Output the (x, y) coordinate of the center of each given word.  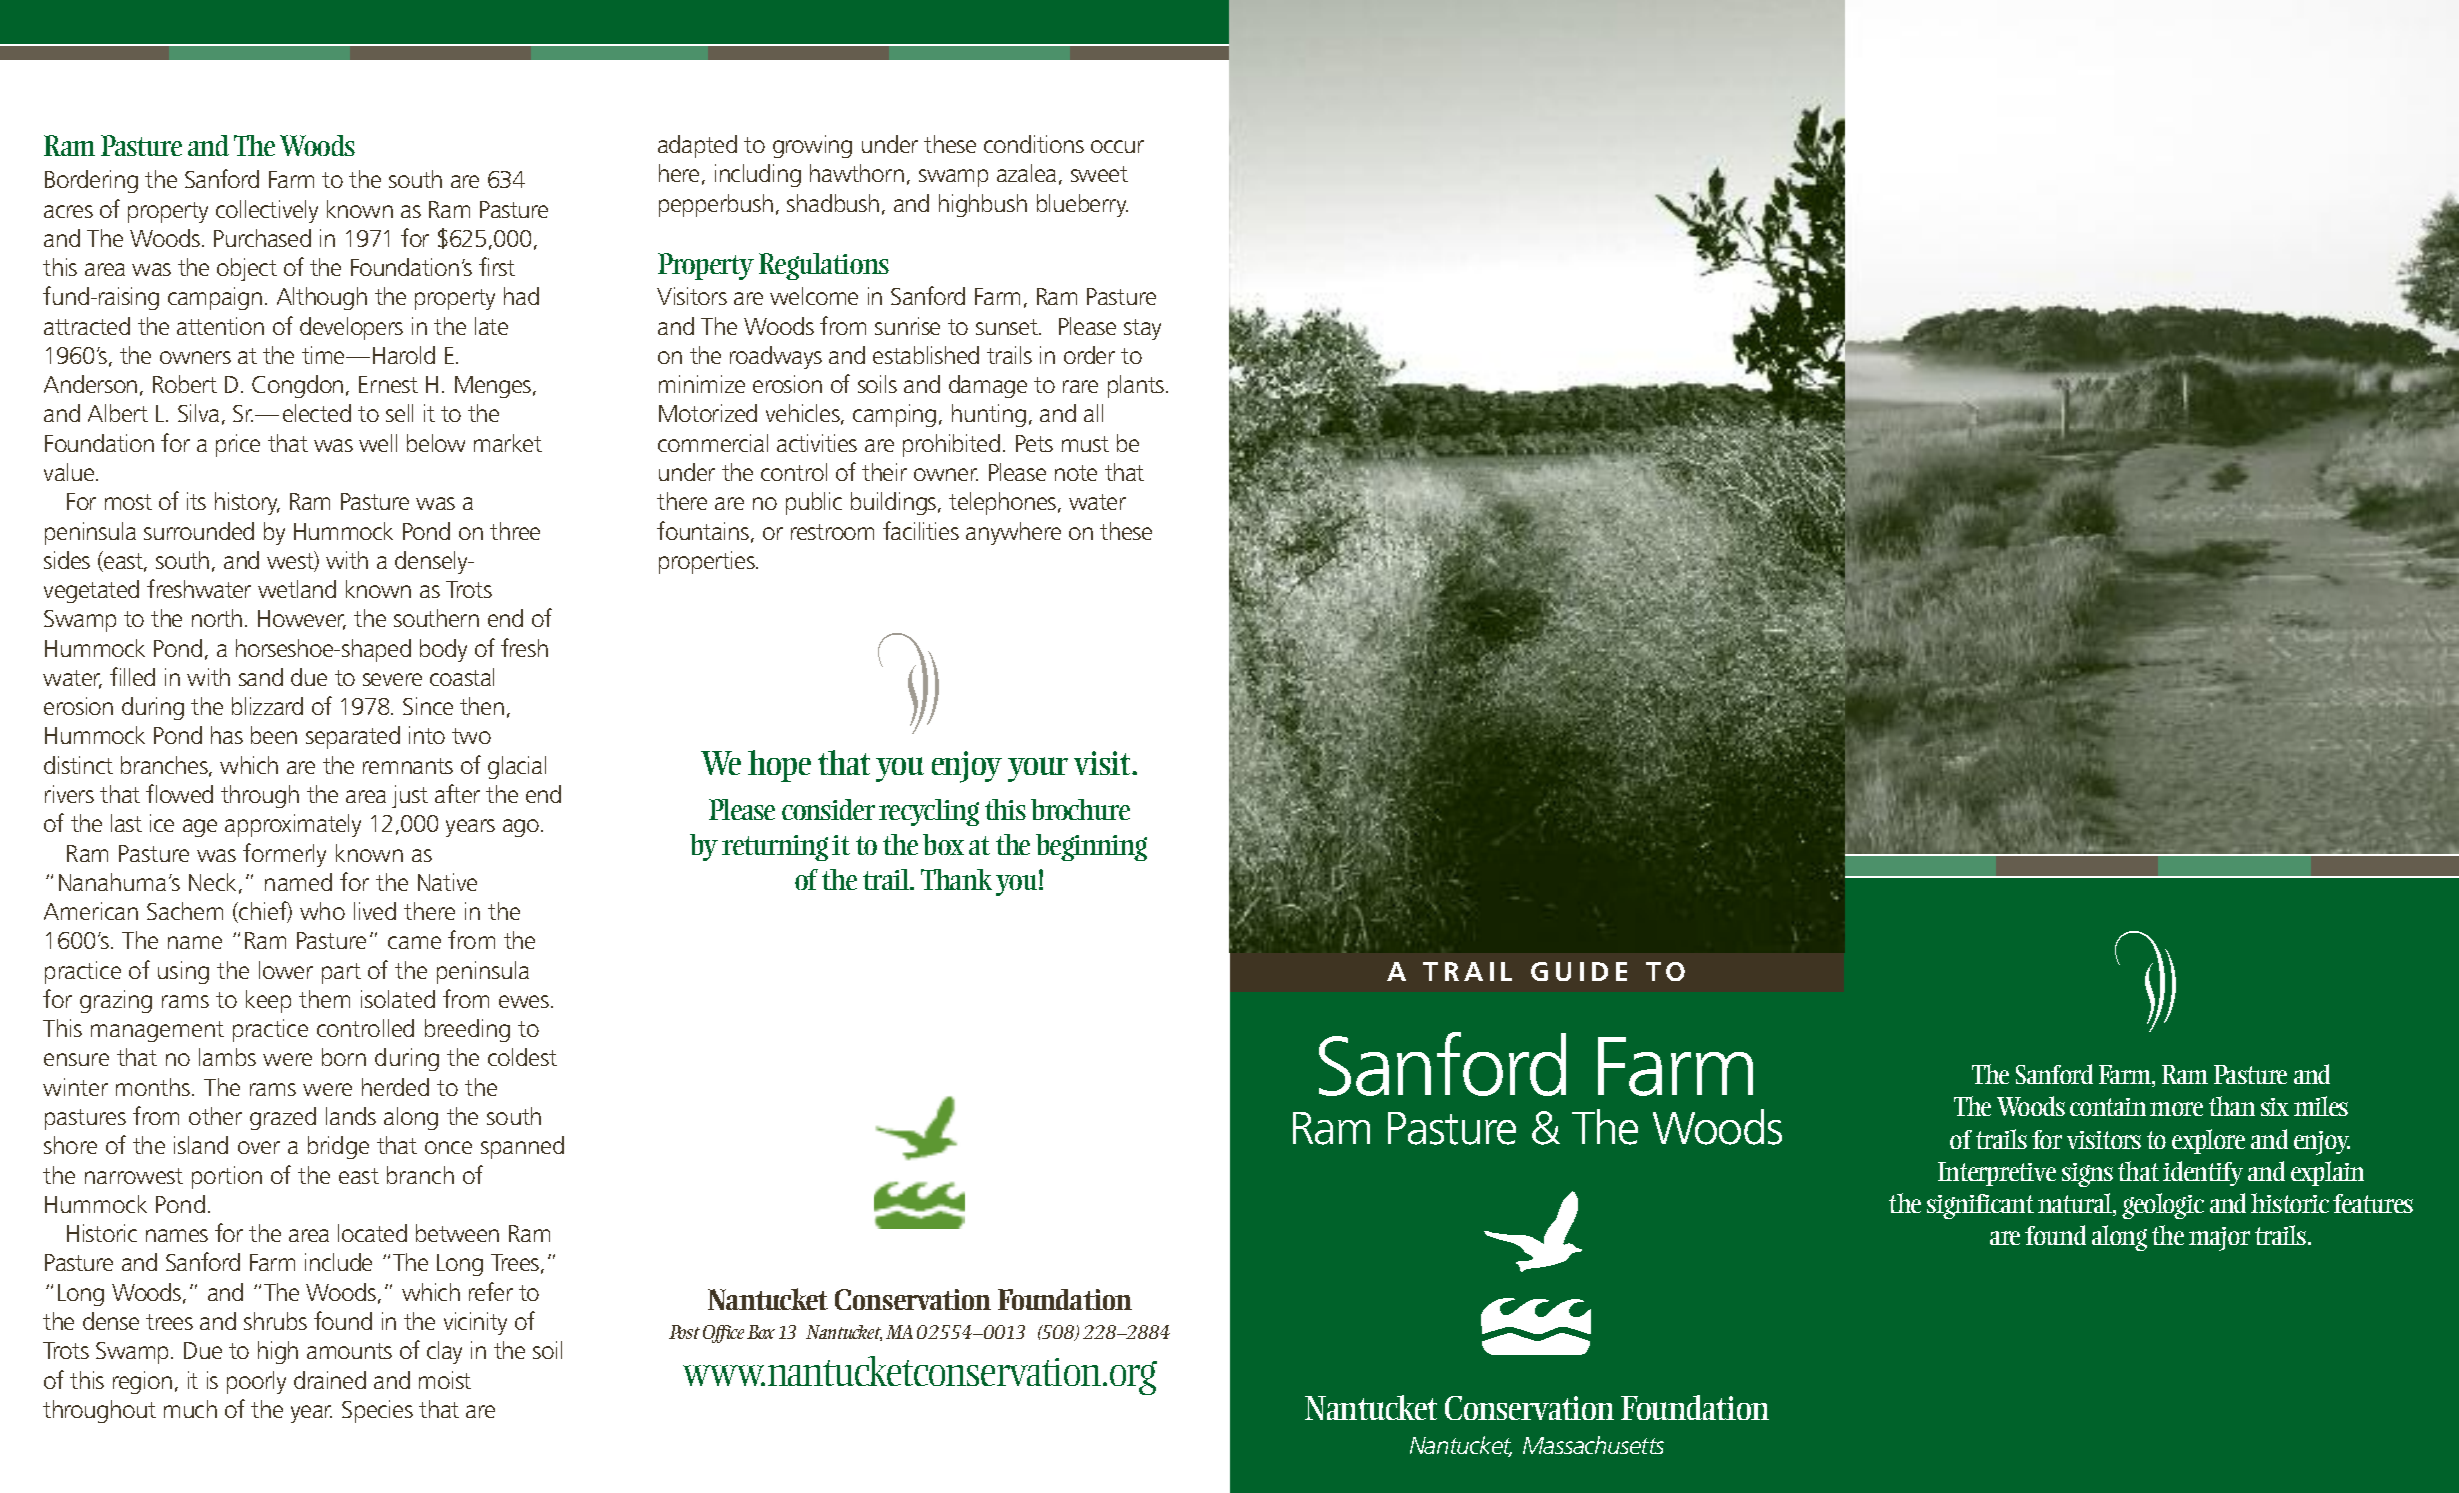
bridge (338, 1147)
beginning (1091, 847)
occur (1117, 146)
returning (775, 848)
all (1093, 413)
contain (2108, 1107)
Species (377, 1411)
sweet (1099, 174)
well (378, 443)
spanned (522, 1147)
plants (1137, 386)
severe (392, 679)
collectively (267, 211)
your (1038, 769)
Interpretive (1997, 1174)
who (322, 911)
